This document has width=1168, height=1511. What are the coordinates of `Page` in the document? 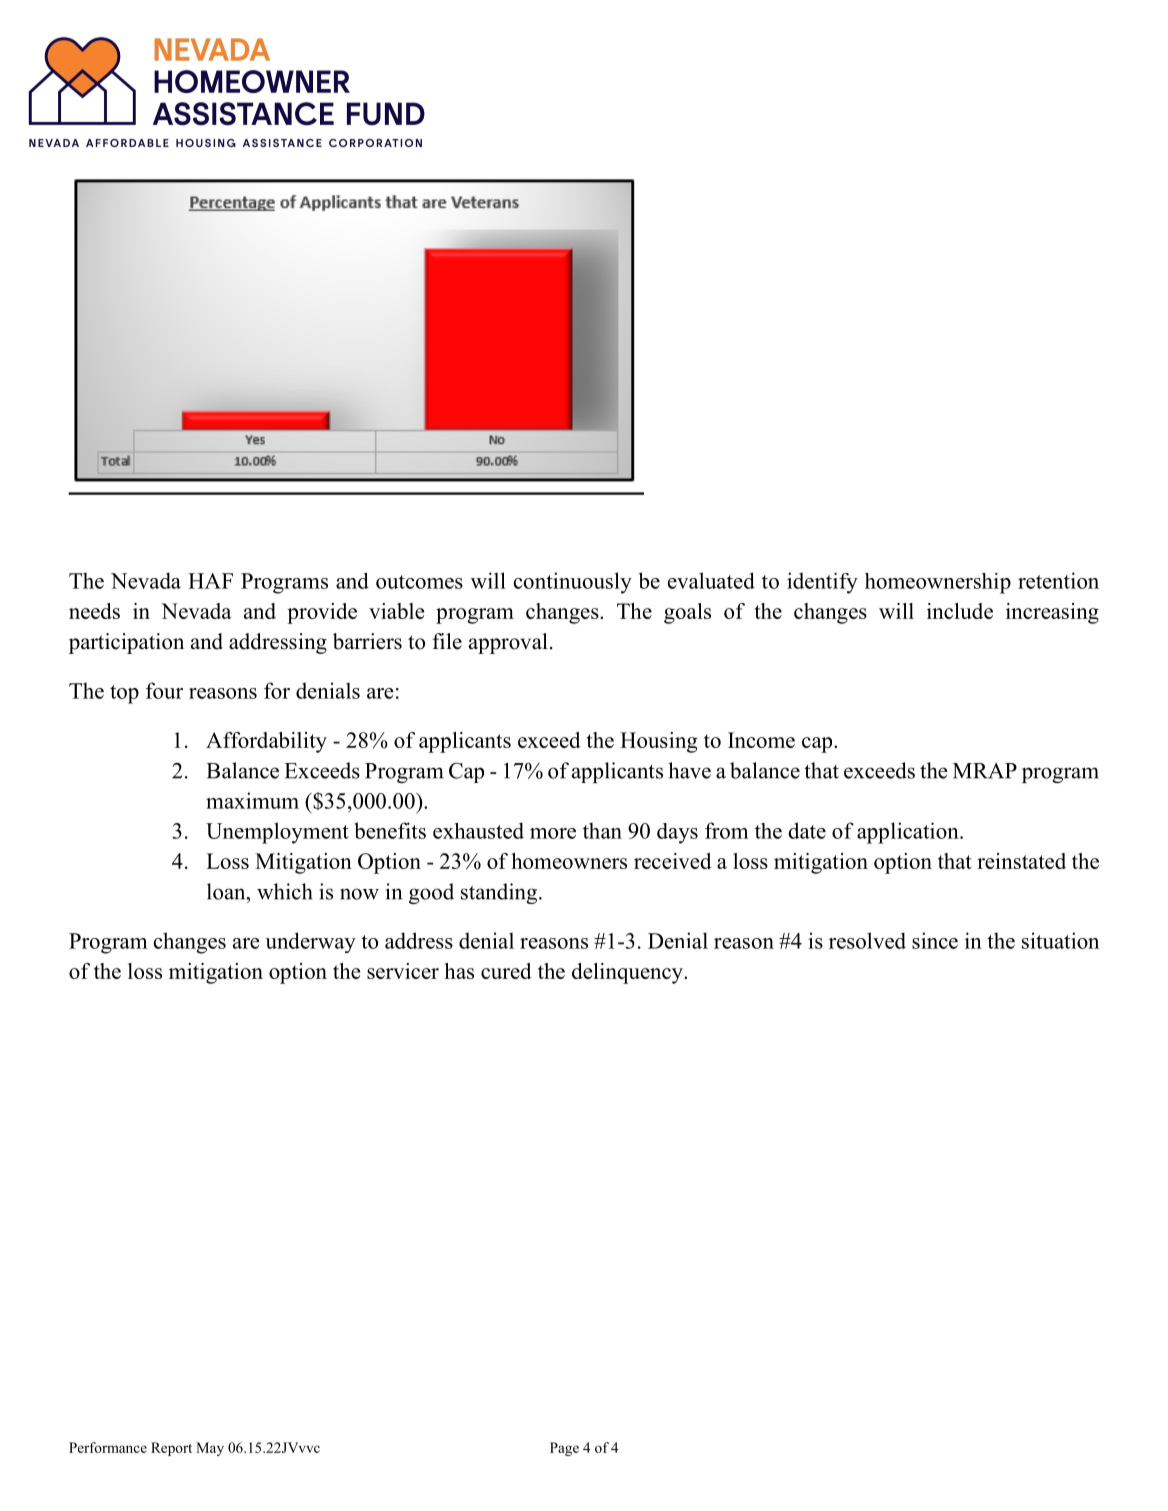 It's located at (564, 1449).
